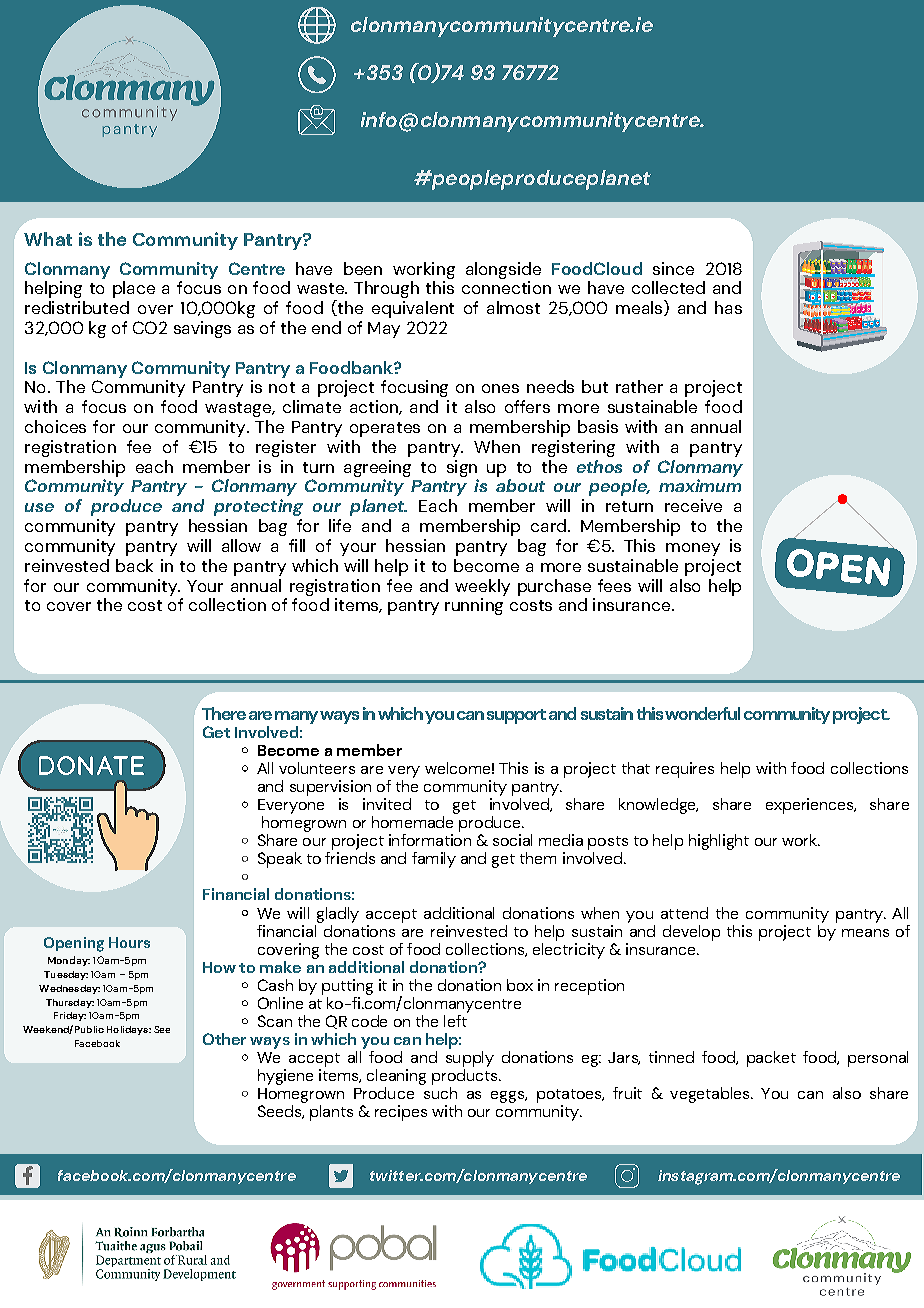 This screenshot has width=924, height=1308. What do you see at coordinates (693, 549) in the screenshot?
I see `money` at bounding box center [693, 549].
